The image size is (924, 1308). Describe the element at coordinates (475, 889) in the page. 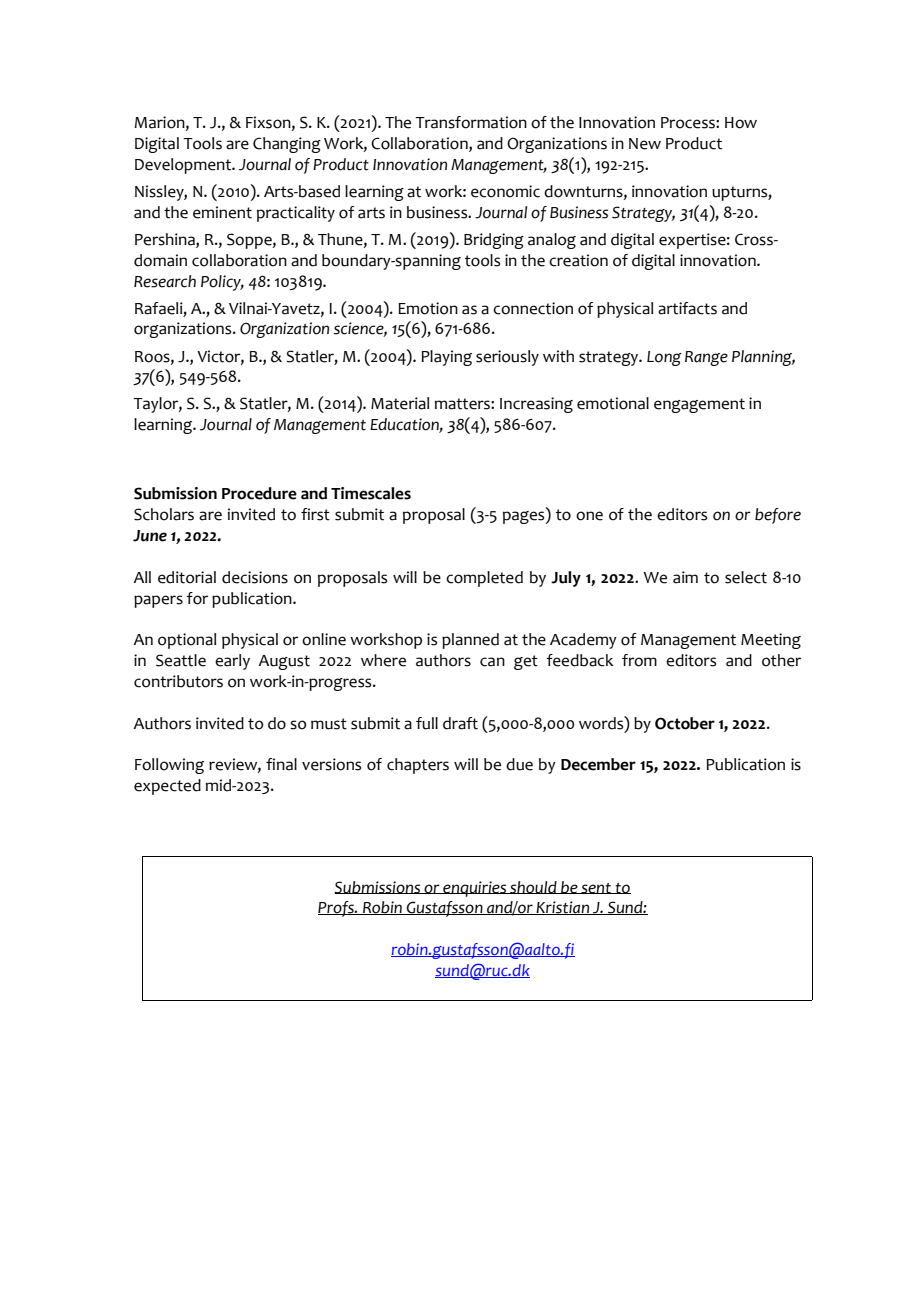

I see `enquiries` at that location.
